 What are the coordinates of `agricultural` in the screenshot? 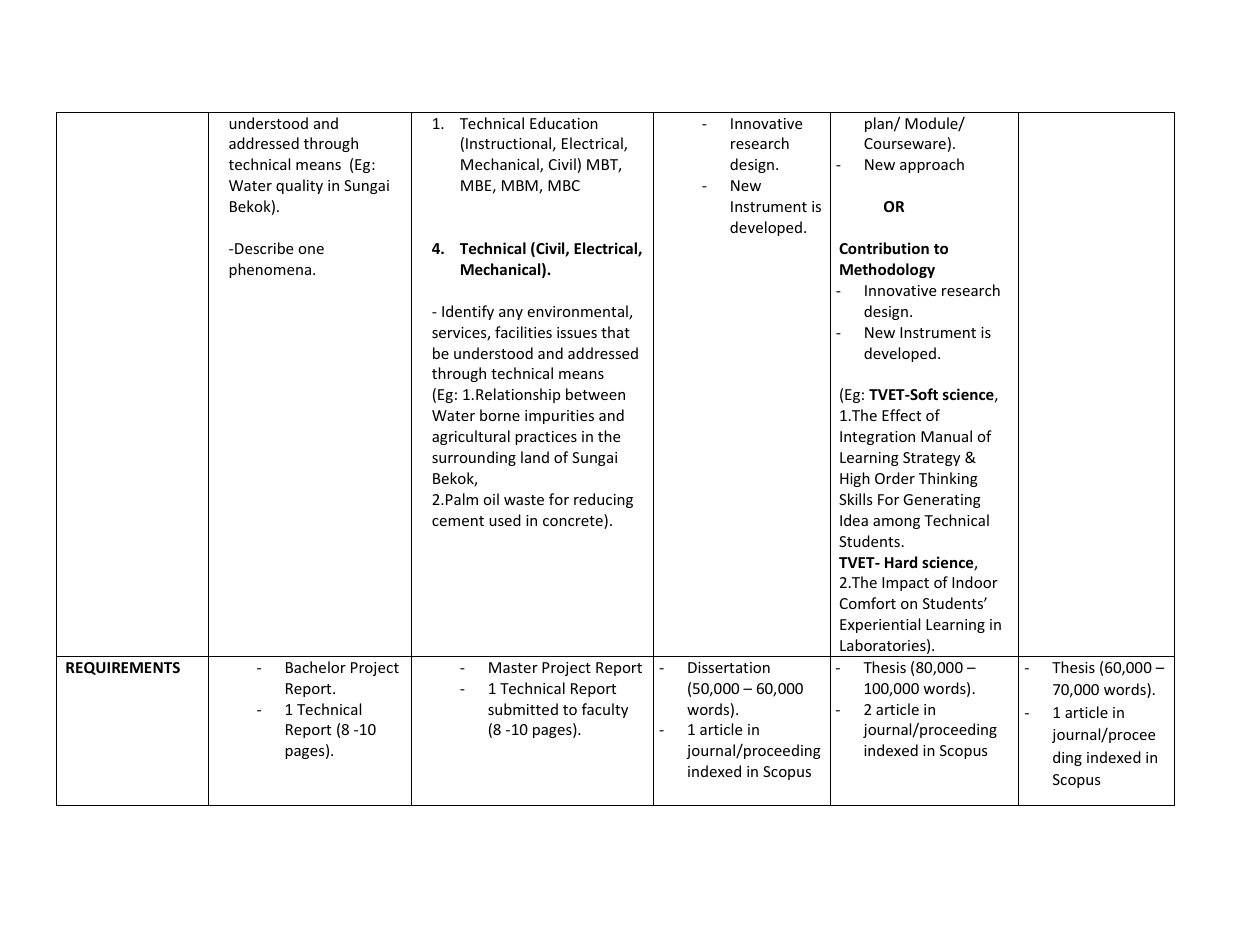 It's located at (471, 437).
